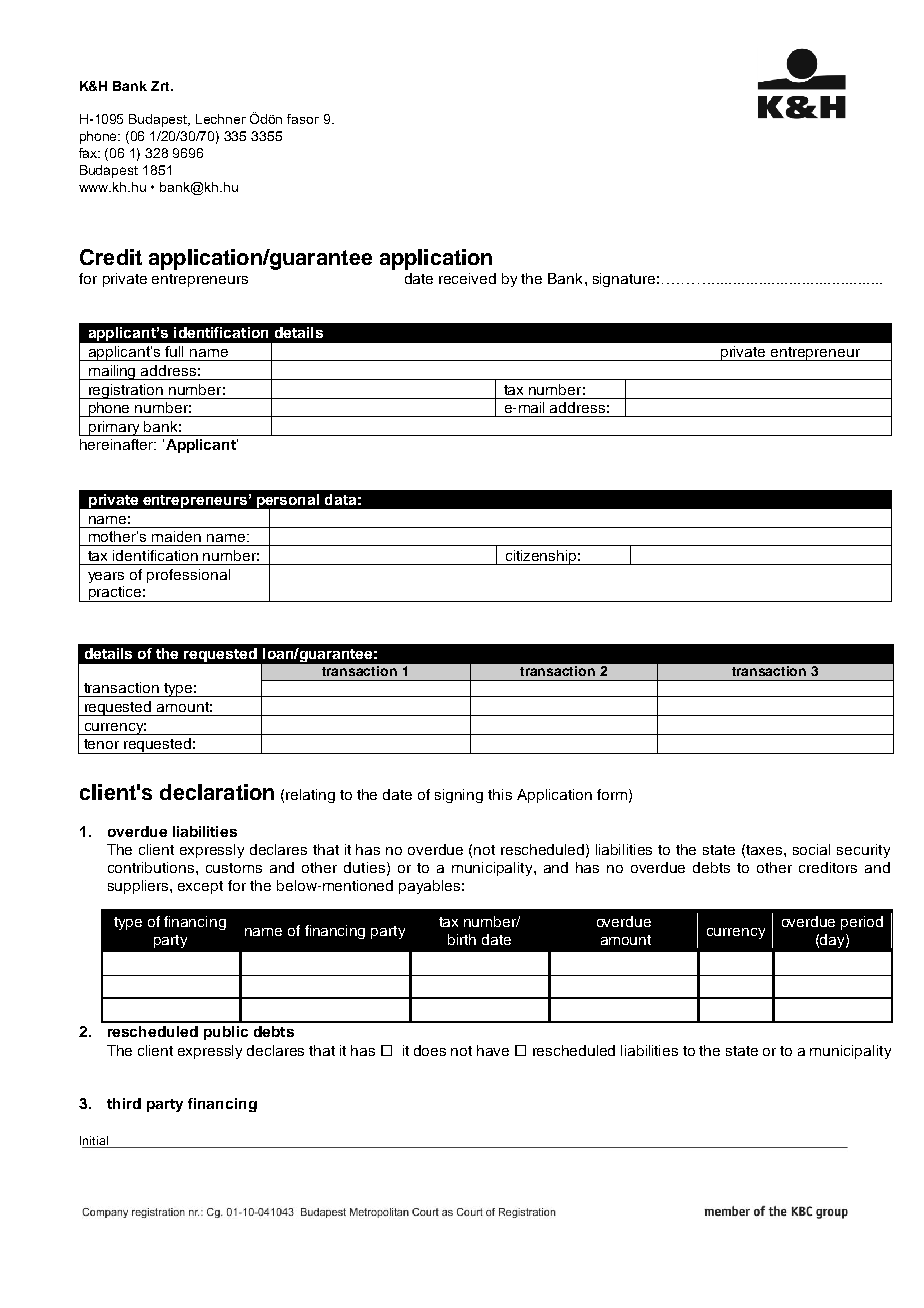 This screenshot has height=1308, width=924. Describe the element at coordinates (811, 849) in the screenshot. I see `social` at that location.
